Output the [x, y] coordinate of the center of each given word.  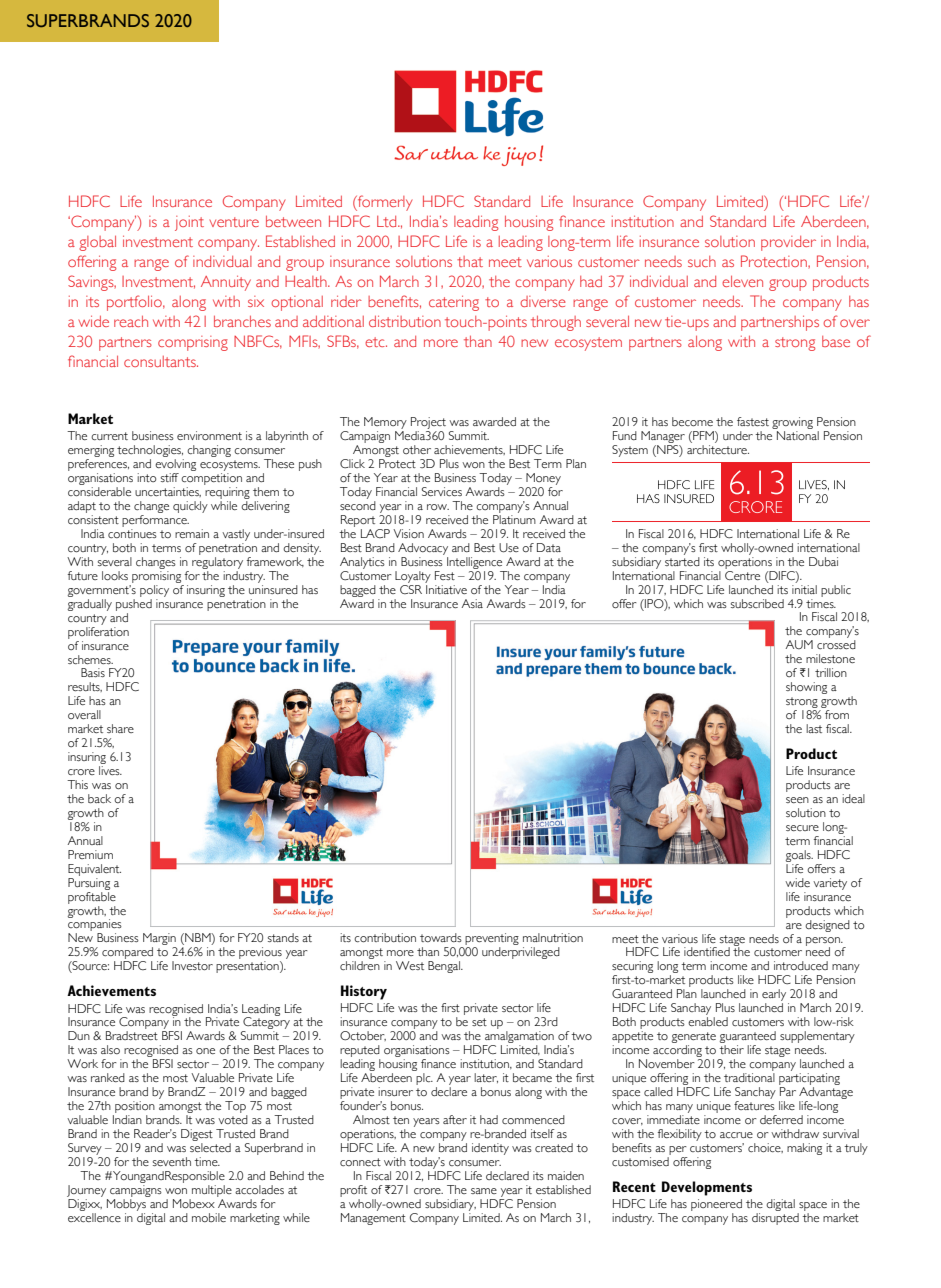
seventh [172, 1161]
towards [441, 937]
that [470, 261]
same [484, 1191]
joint [189, 223]
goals [799, 856]
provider [788, 243]
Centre [742, 574]
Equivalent [94, 870]
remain [192, 533]
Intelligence [474, 563]
